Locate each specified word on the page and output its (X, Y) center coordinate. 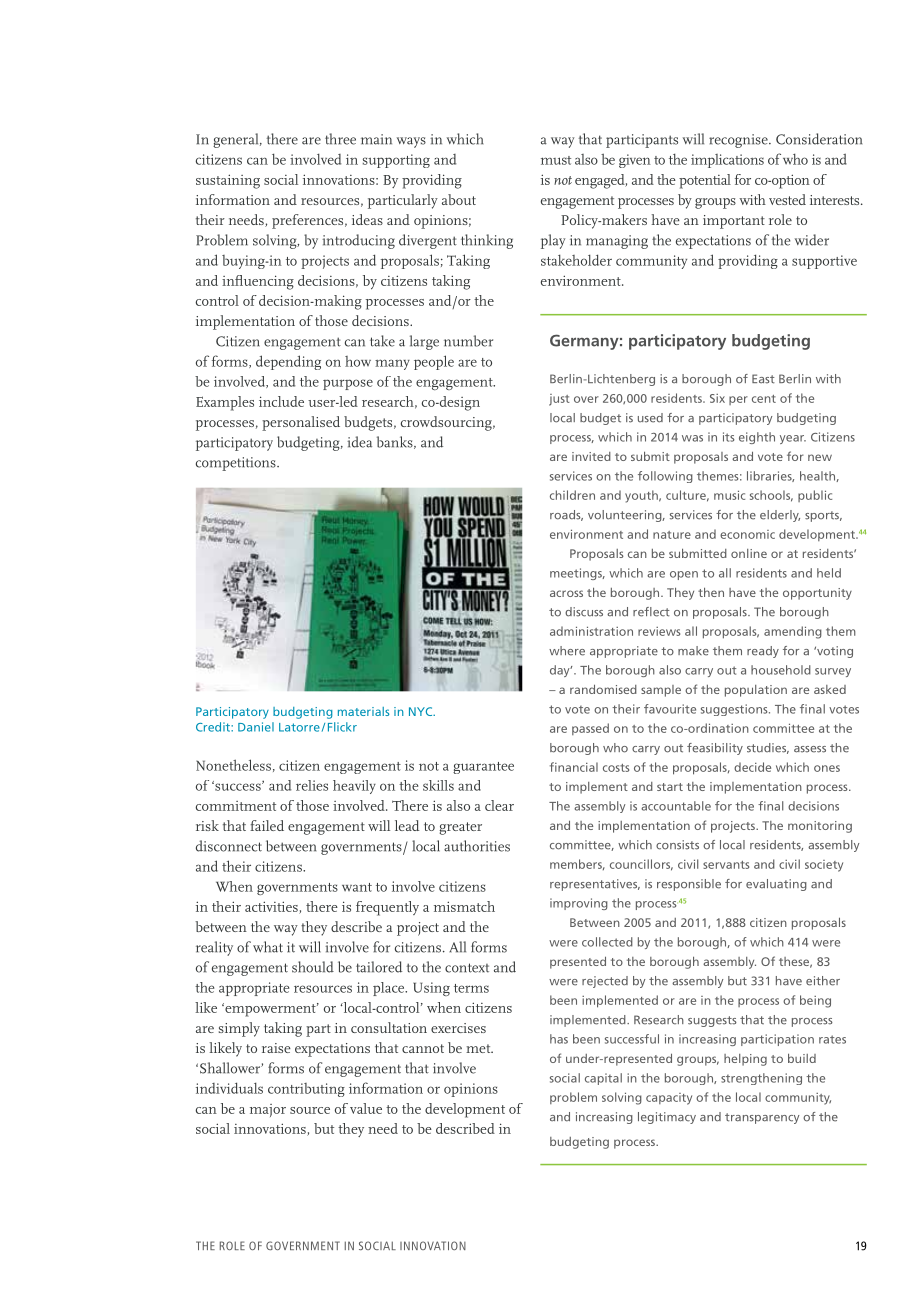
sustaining (228, 181)
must (556, 160)
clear (499, 805)
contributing (306, 1090)
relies (312, 785)
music (729, 495)
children (572, 495)
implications (727, 161)
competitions (237, 464)
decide (752, 767)
